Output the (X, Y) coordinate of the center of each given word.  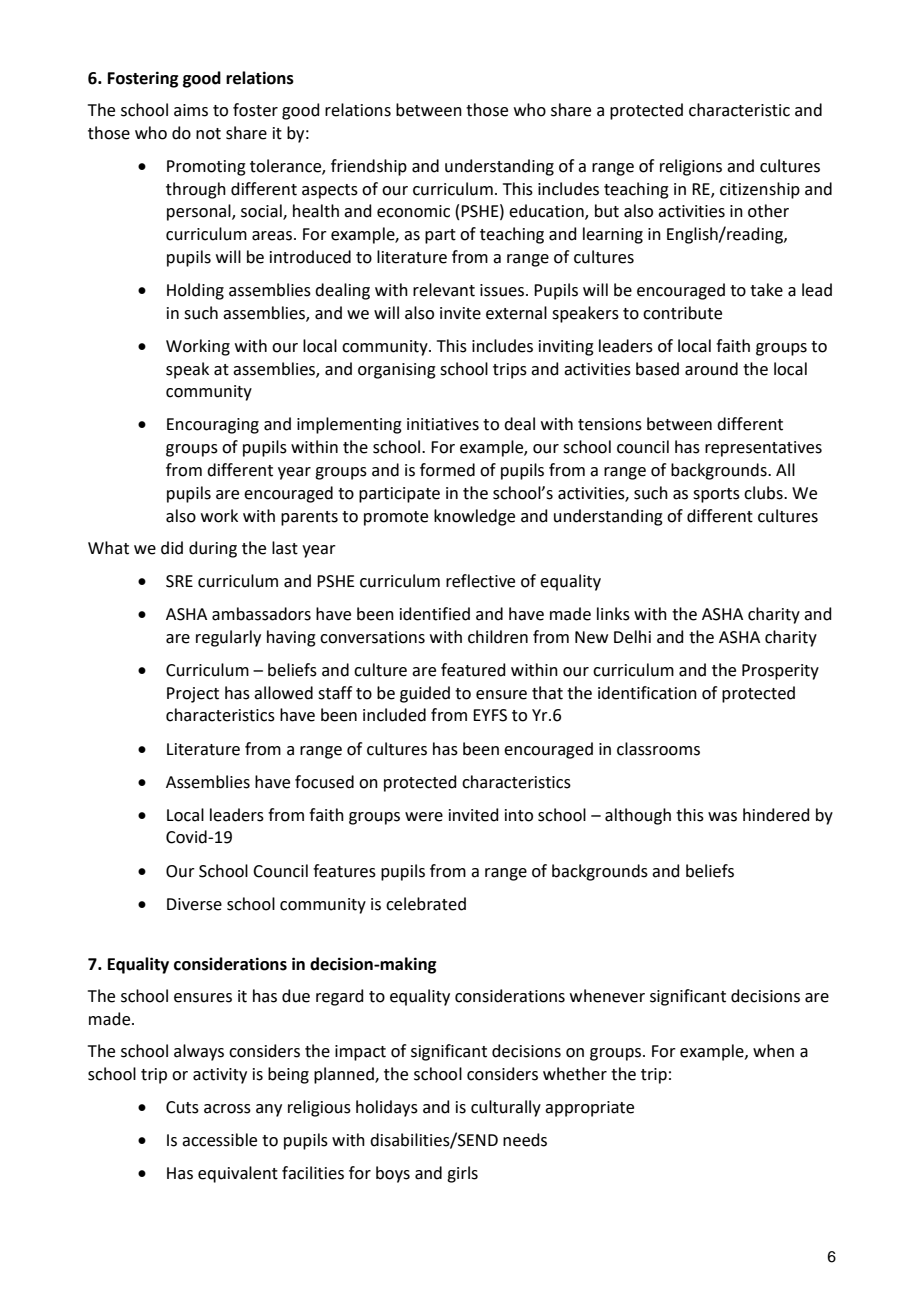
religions (691, 167)
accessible (219, 1140)
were (424, 817)
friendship (369, 167)
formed (447, 470)
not (208, 134)
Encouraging (213, 426)
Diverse (194, 904)
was (722, 817)
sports (716, 495)
